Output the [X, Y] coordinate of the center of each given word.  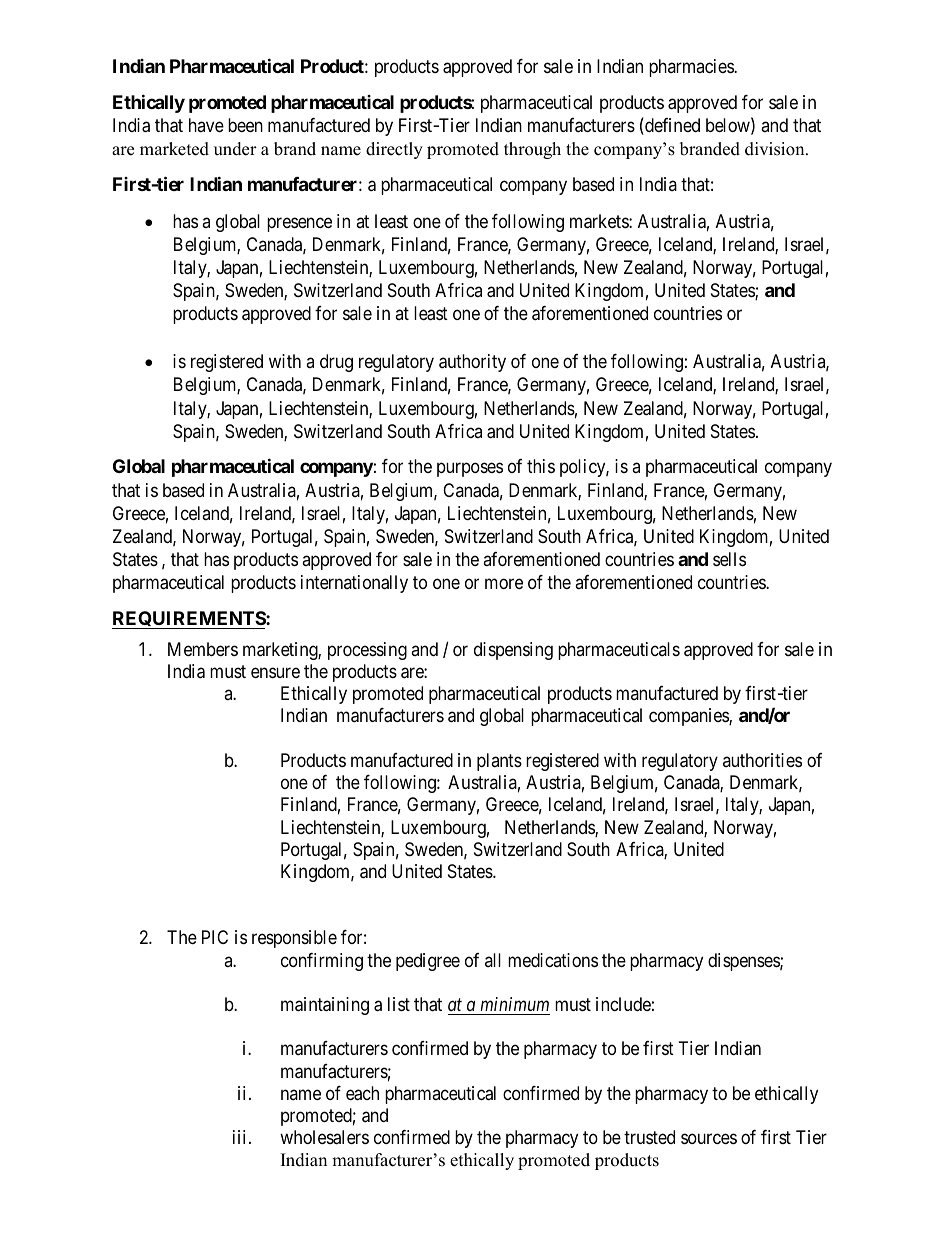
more [504, 584]
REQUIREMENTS [189, 620]
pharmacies [692, 68]
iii [241, 1137]
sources [709, 1139]
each [362, 1093]
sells [729, 559]
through [532, 150]
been [245, 125]
